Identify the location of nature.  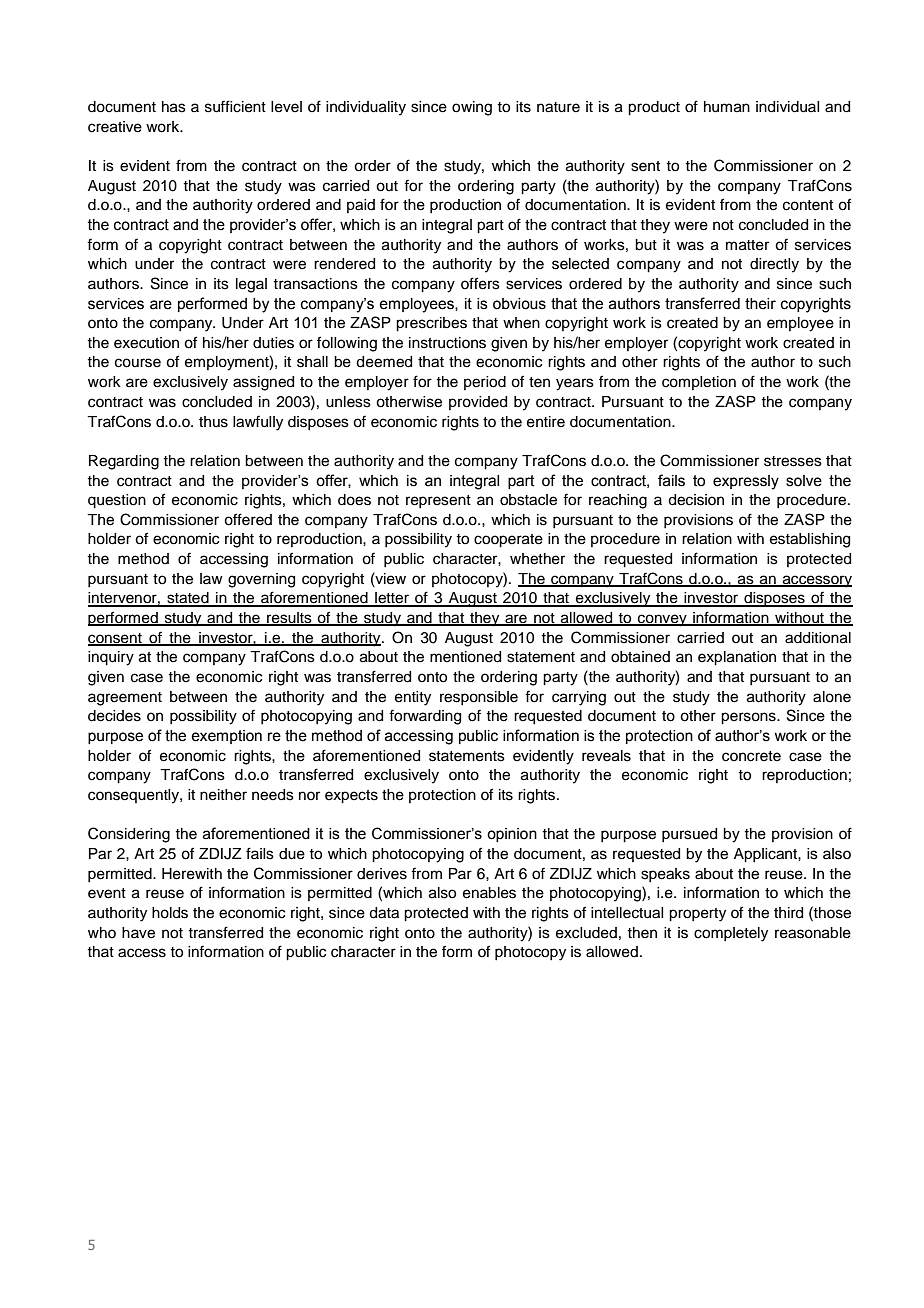
(558, 107).
